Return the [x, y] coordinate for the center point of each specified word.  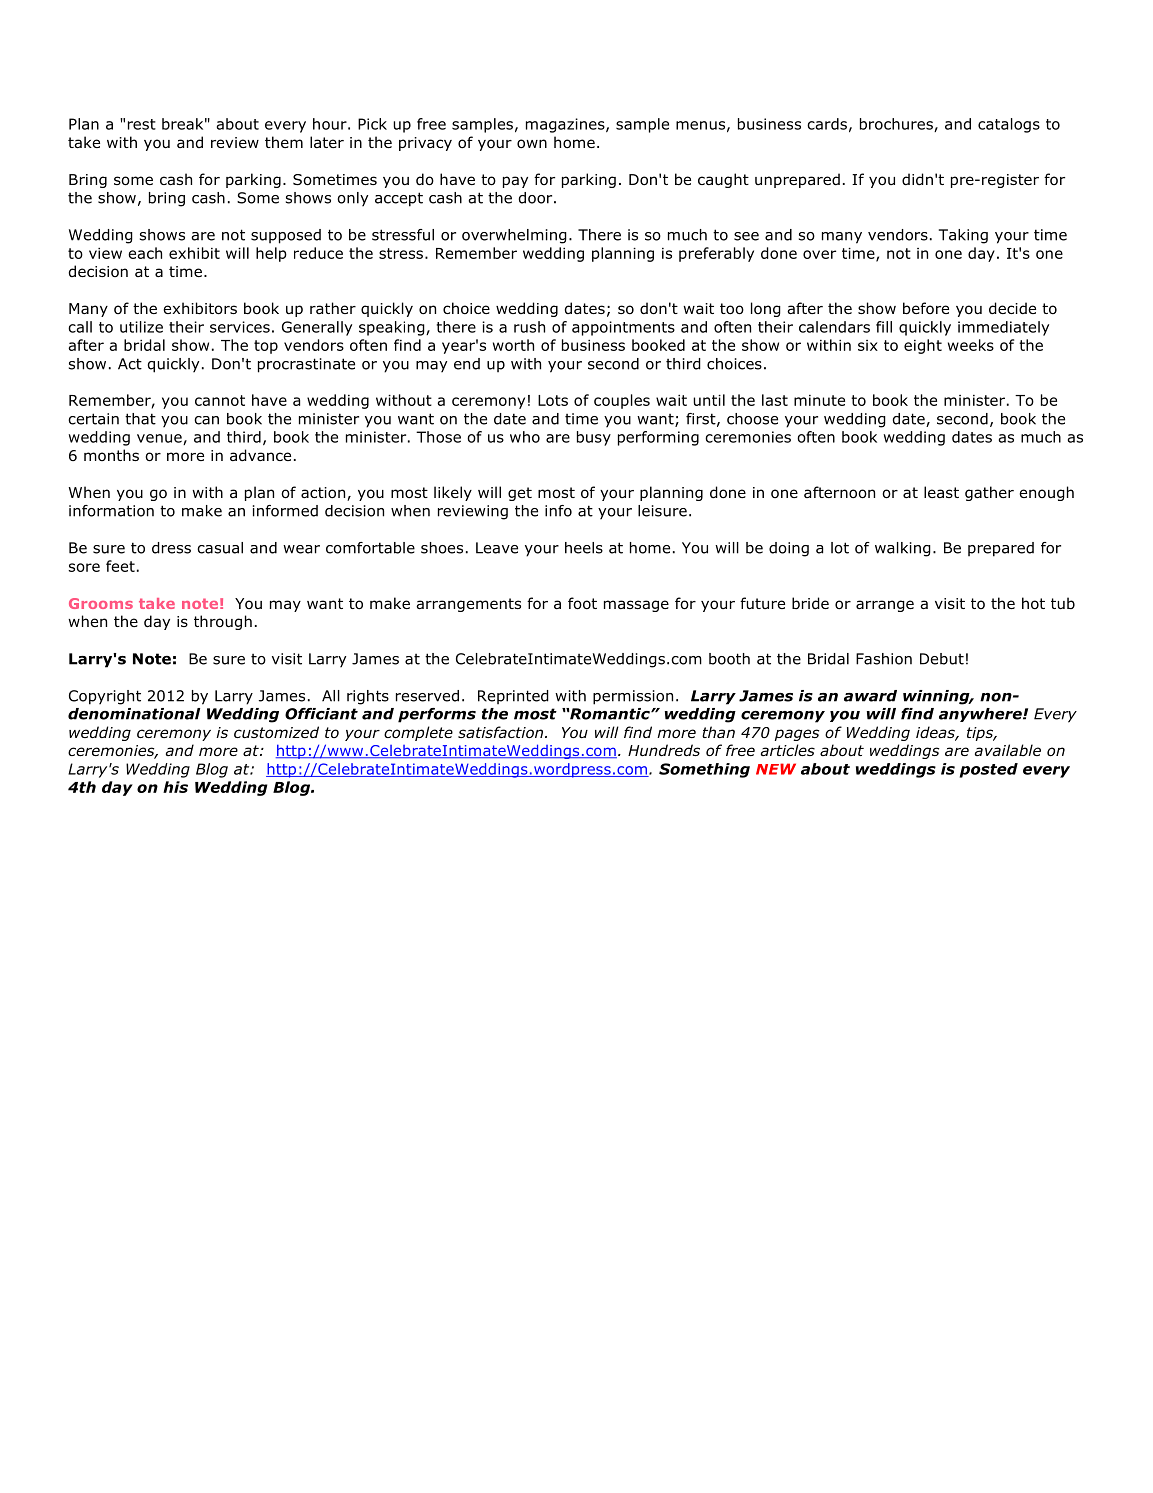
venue [160, 439]
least [941, 492]
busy [594, 438]
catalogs [1009, 125]
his [175, 787]
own [532, 144]
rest [142, 124]
